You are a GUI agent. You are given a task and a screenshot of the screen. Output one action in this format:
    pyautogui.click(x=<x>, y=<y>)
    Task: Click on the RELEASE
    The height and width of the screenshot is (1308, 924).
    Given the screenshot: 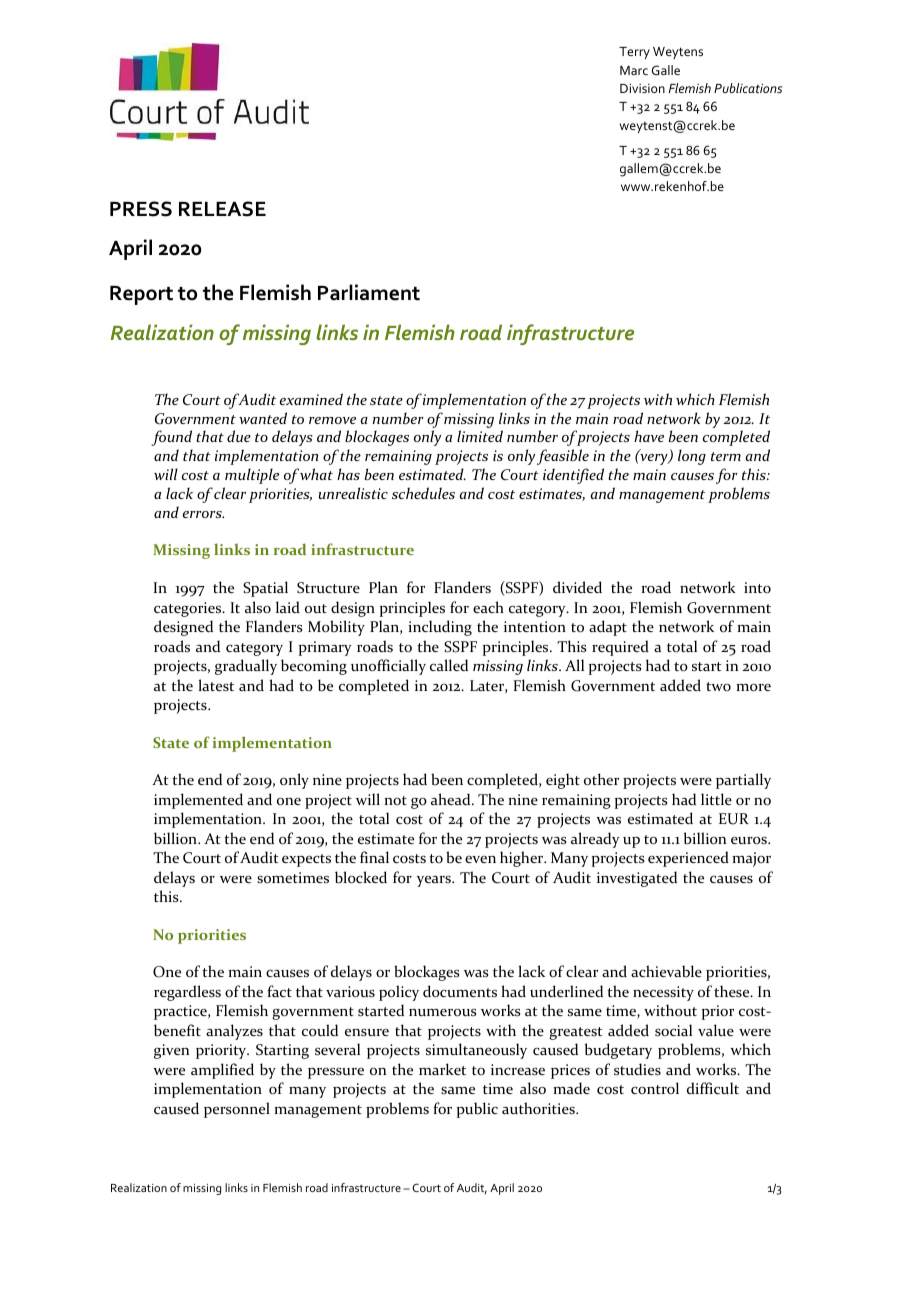 What is the action you would take?
    pyautogui.click(x=222, y=209)
